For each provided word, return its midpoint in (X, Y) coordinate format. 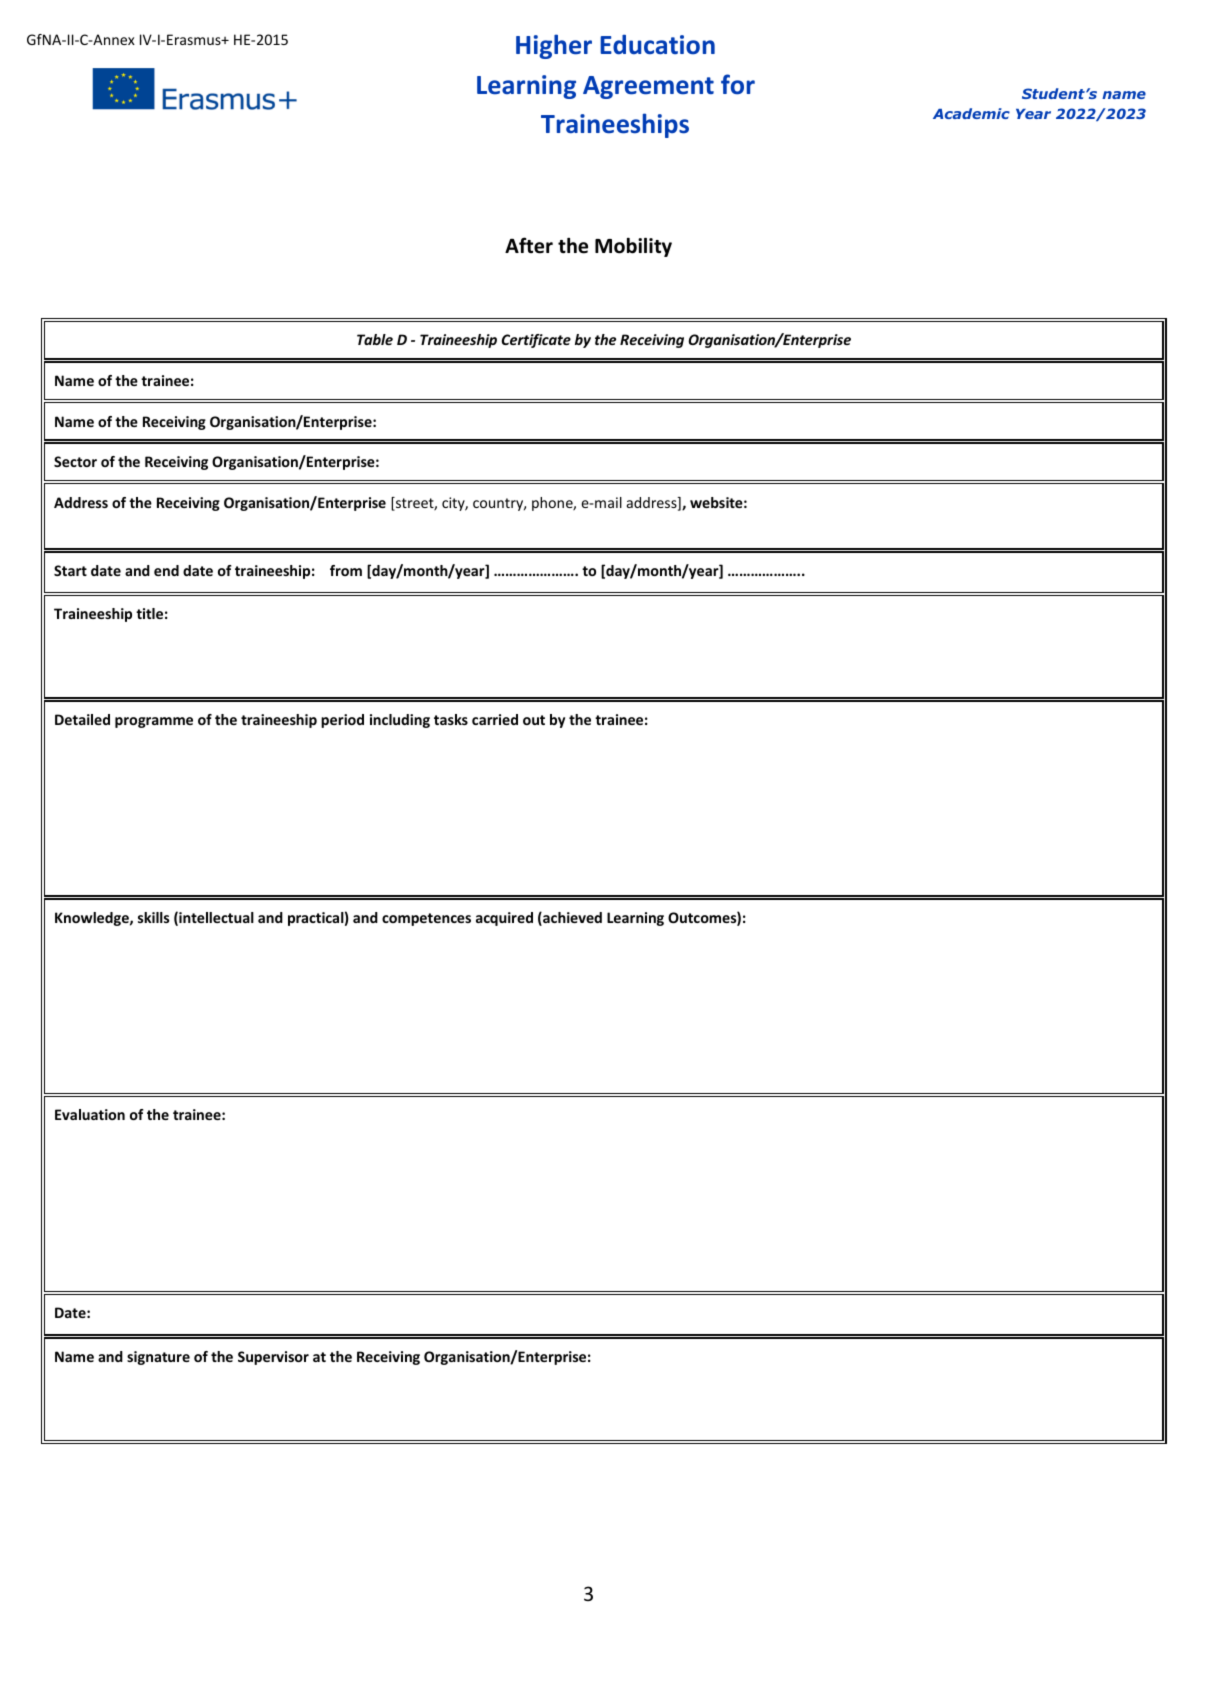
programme (154, 722)
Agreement (648, 87)
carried (495, 719)
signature (158, 1358)
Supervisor (273, 1358)
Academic (971, 113)
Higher (554, 46)
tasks (451, 719)
